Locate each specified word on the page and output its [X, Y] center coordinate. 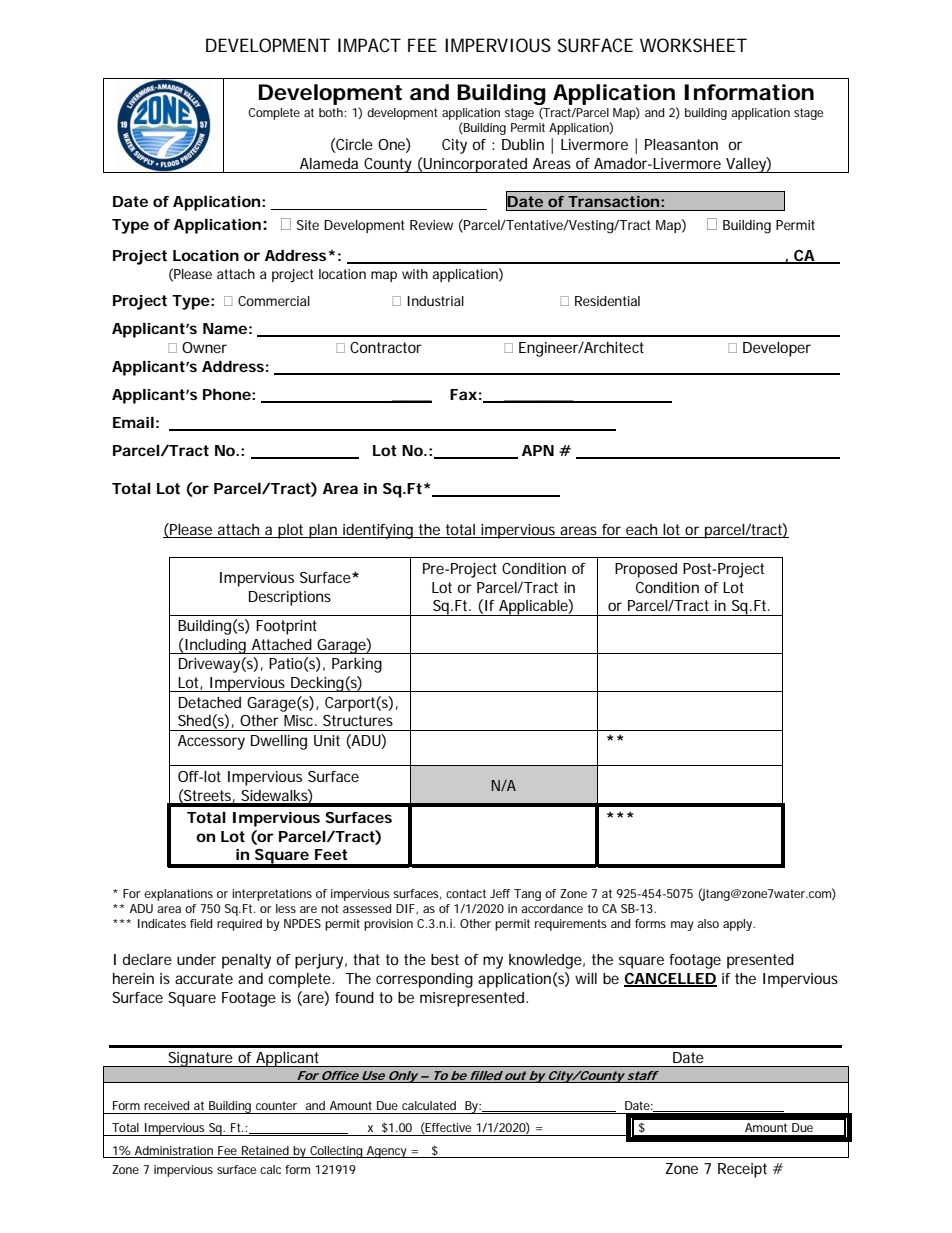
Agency [387, 1152]
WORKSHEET [693, 45]
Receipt [742, 1170]
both [331, 112]
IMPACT [369, 45]
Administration [174, 1150]
